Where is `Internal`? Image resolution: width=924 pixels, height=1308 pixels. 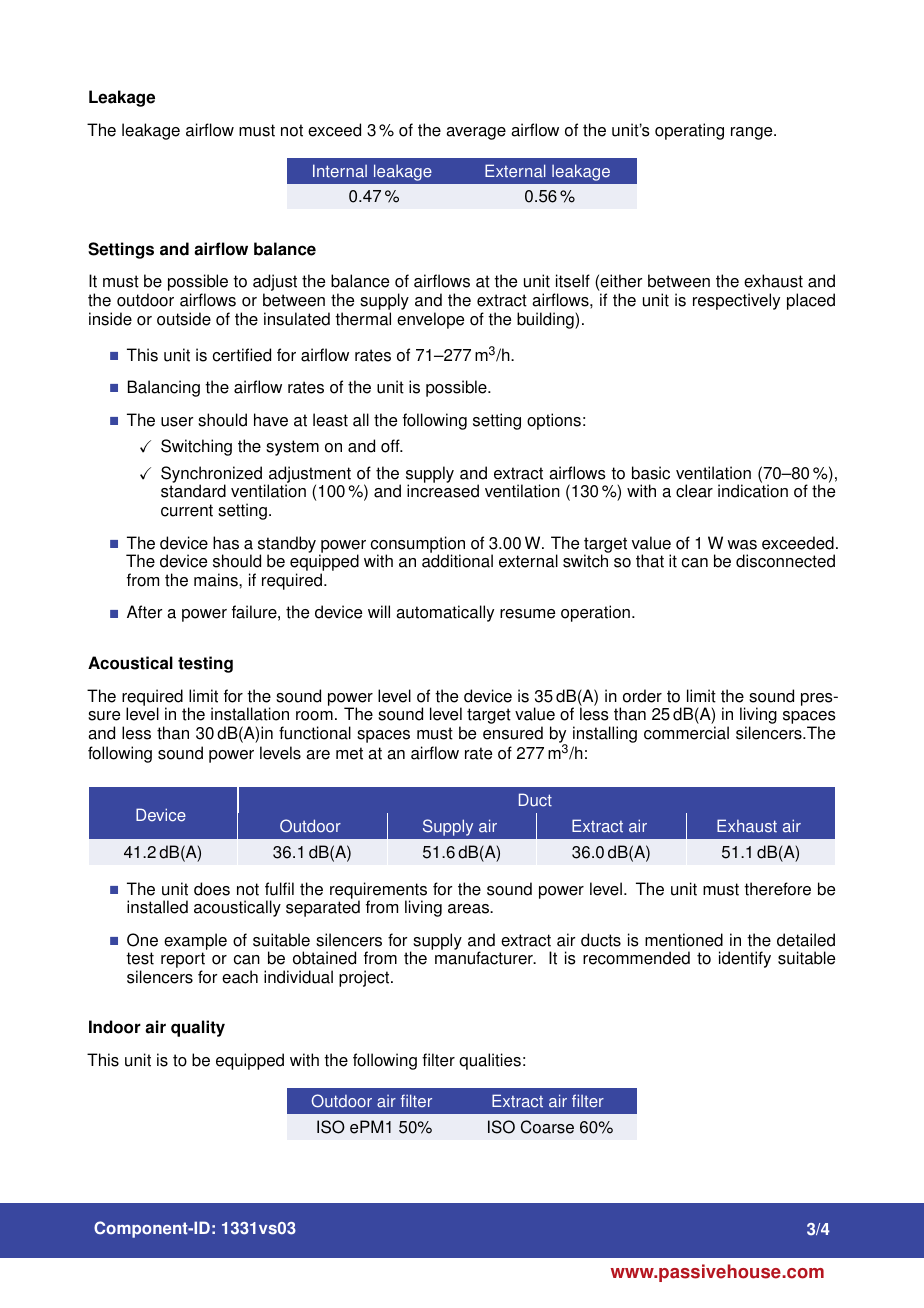
Internal is located at coordinates (340, 171).
